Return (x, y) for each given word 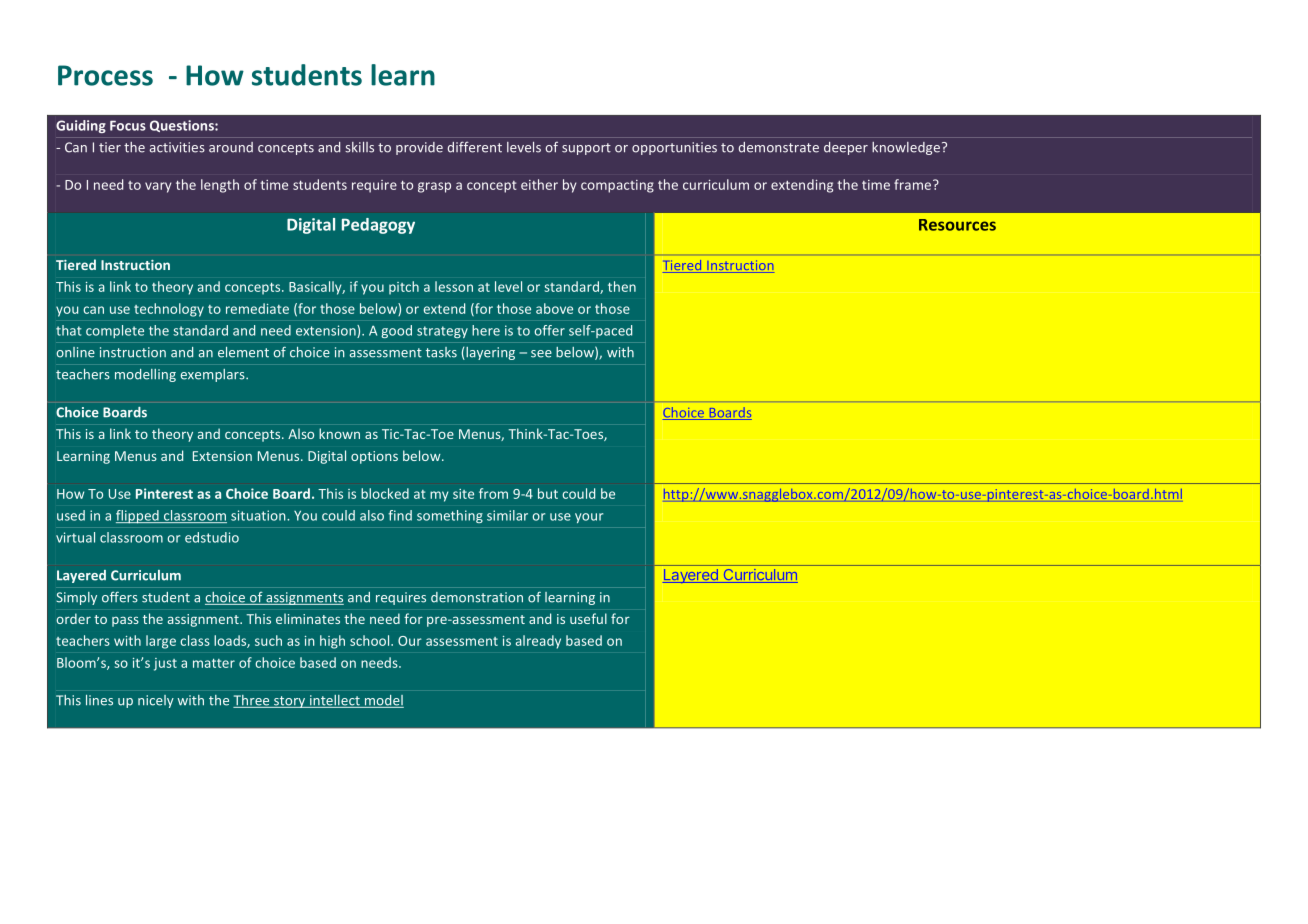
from (493, 493)
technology (169, 310)
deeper (846, 148)
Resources (957, 225)
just (165, 664)
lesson (454, 286)
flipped (138, 517)
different (475, 147)
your (589, 518)
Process (105, 75)
